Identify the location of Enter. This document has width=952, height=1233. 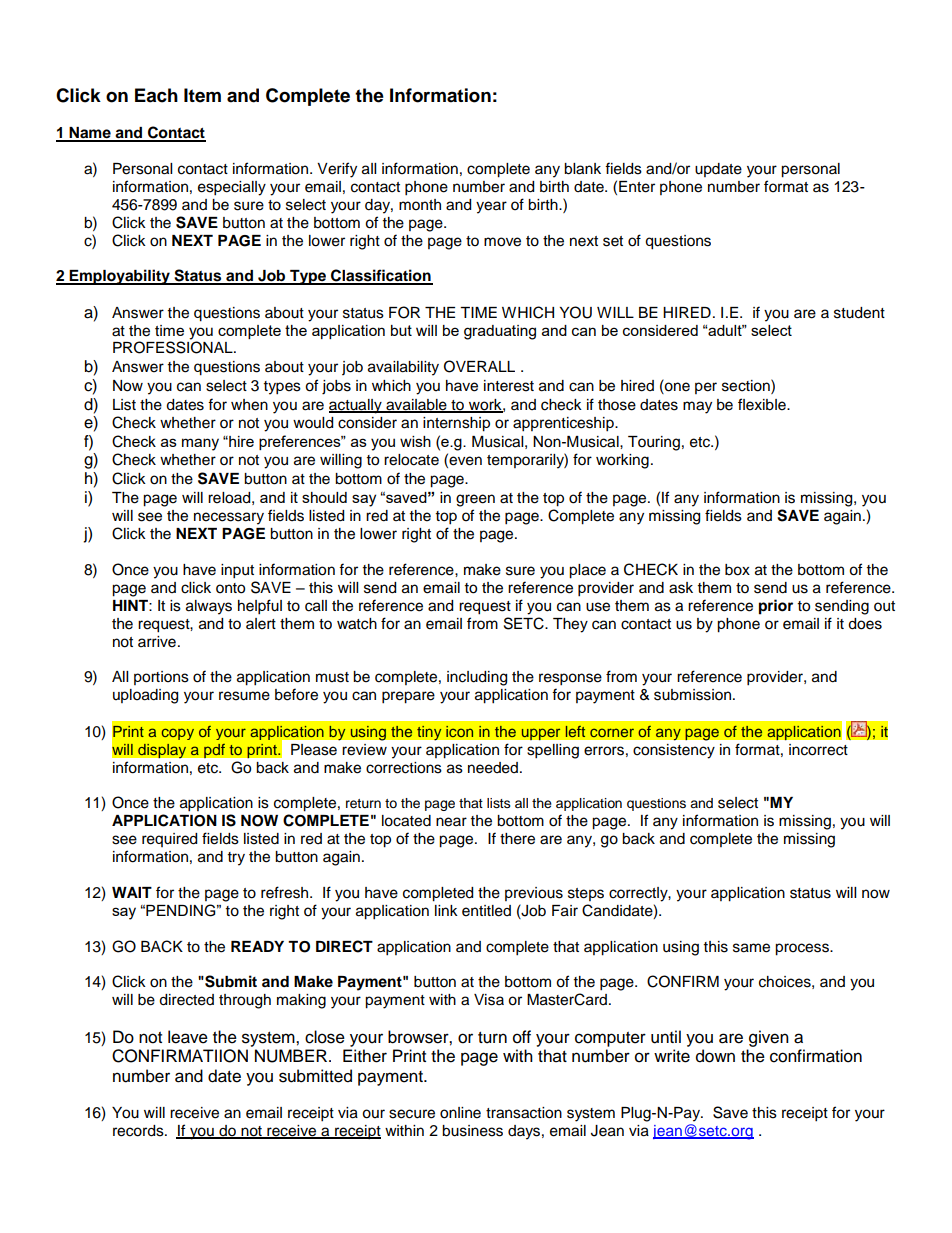
(637, 187).
